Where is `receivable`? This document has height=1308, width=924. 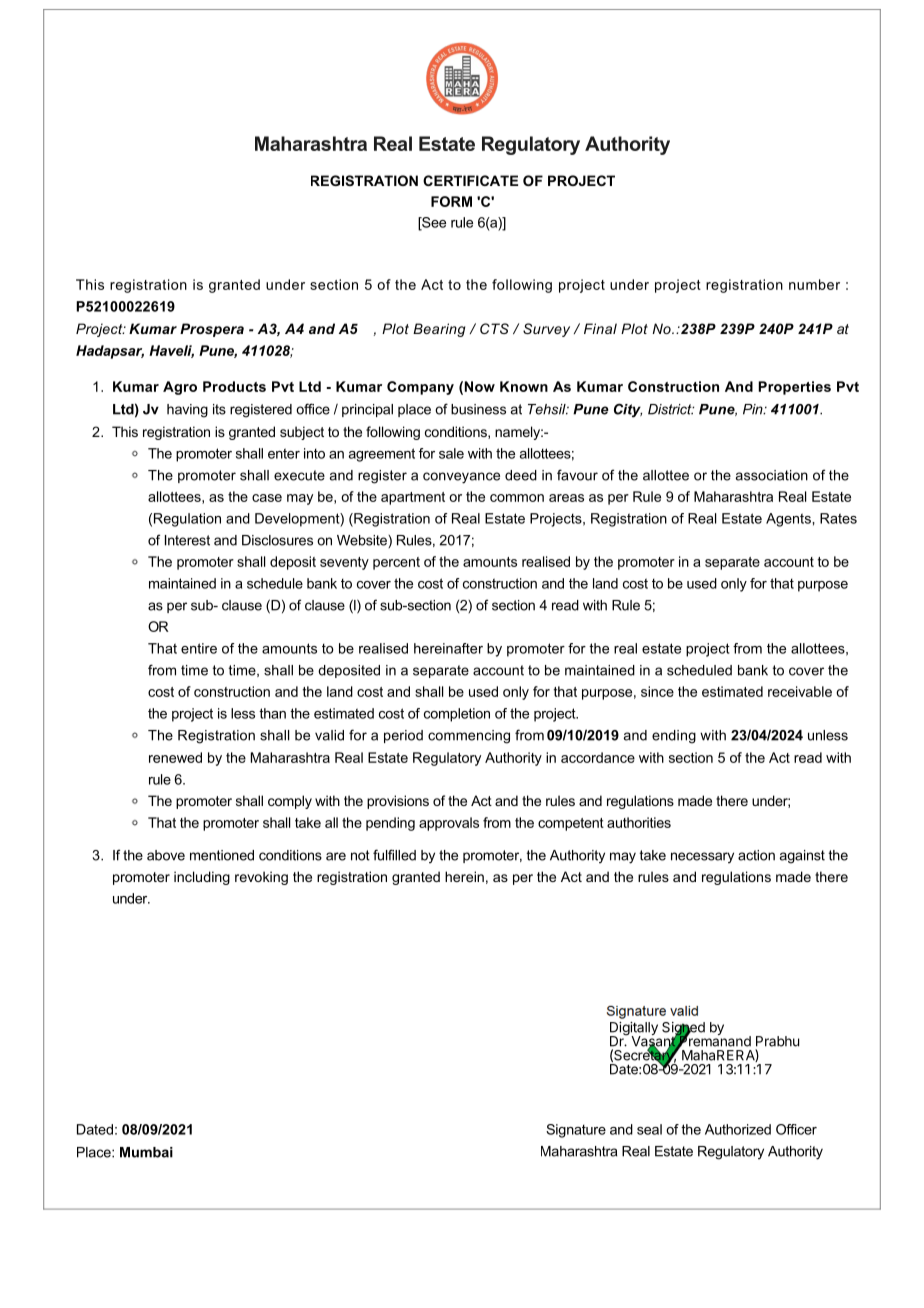 receivable is located at coordinates (800, 691).
